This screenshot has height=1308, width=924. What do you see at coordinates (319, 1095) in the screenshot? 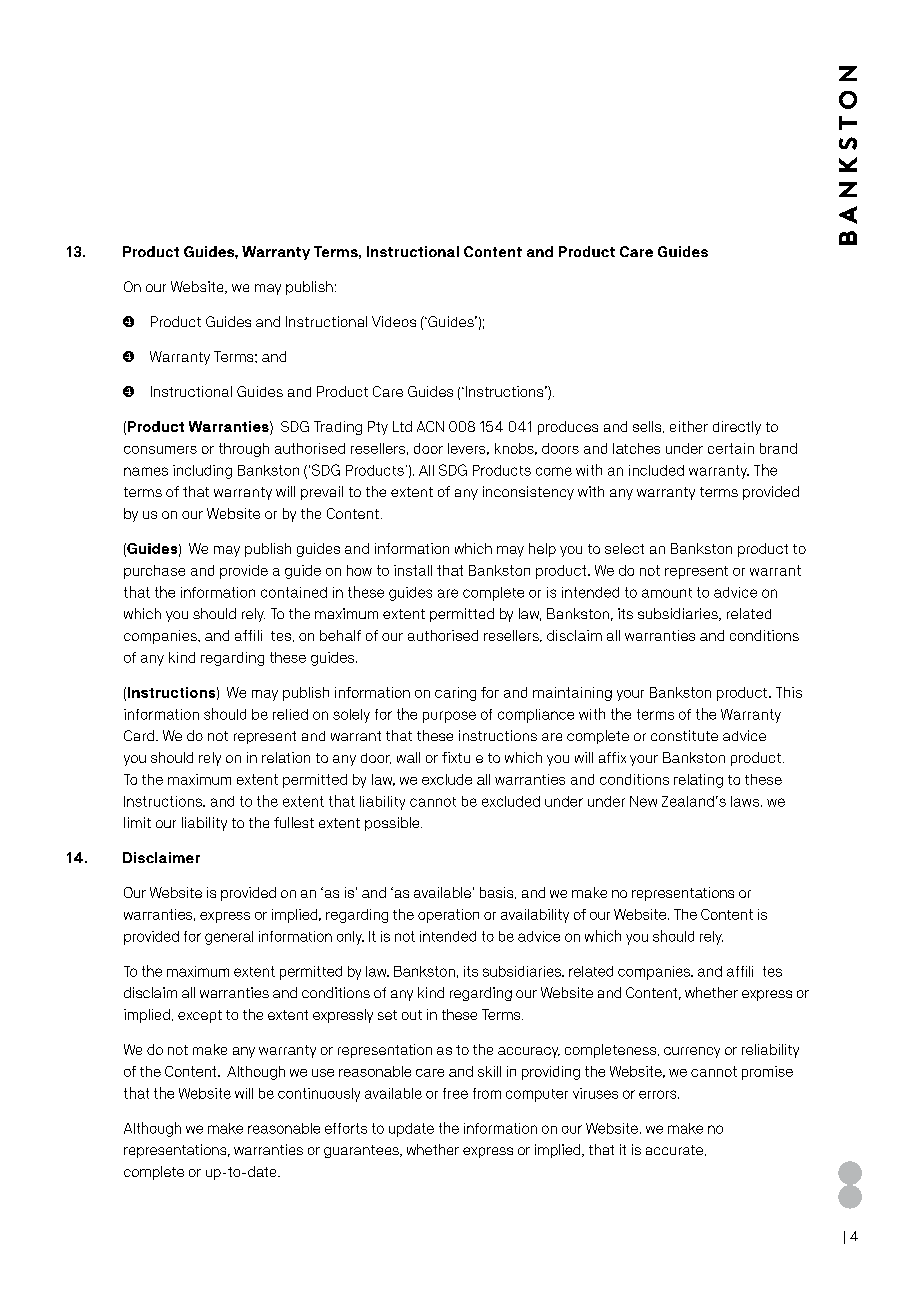
I see `continuously` at bounding box center [319, 1095].
